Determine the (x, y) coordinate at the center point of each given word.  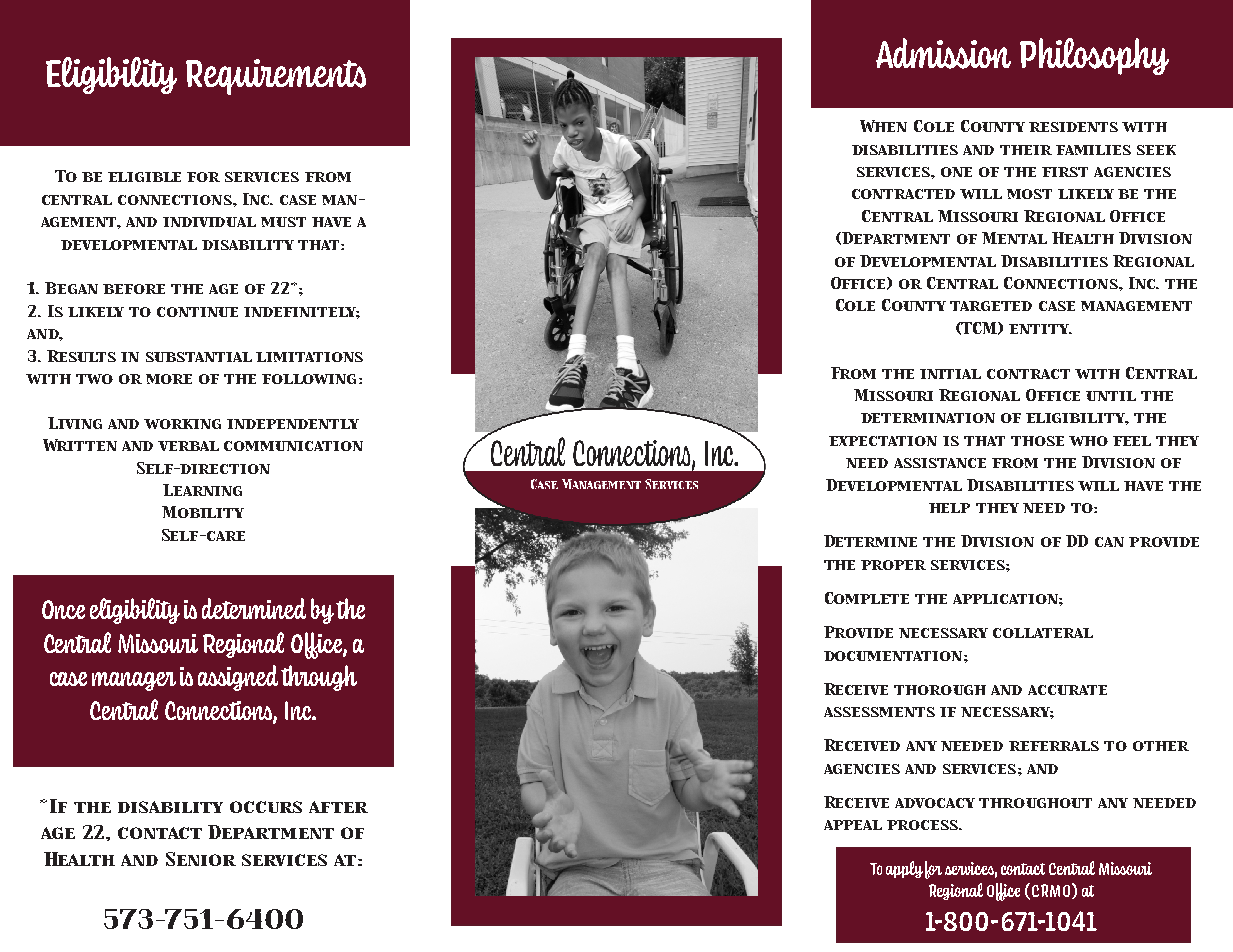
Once (63, 609)
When (883, 126)
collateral (1043, 633)
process (924, 825)
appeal (853, 825)
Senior (201, 859)
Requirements (276, 77)
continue (197, 312)
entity (1040, 329)
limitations (309, 357)
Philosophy (1094, 56)
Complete (867, 598)
